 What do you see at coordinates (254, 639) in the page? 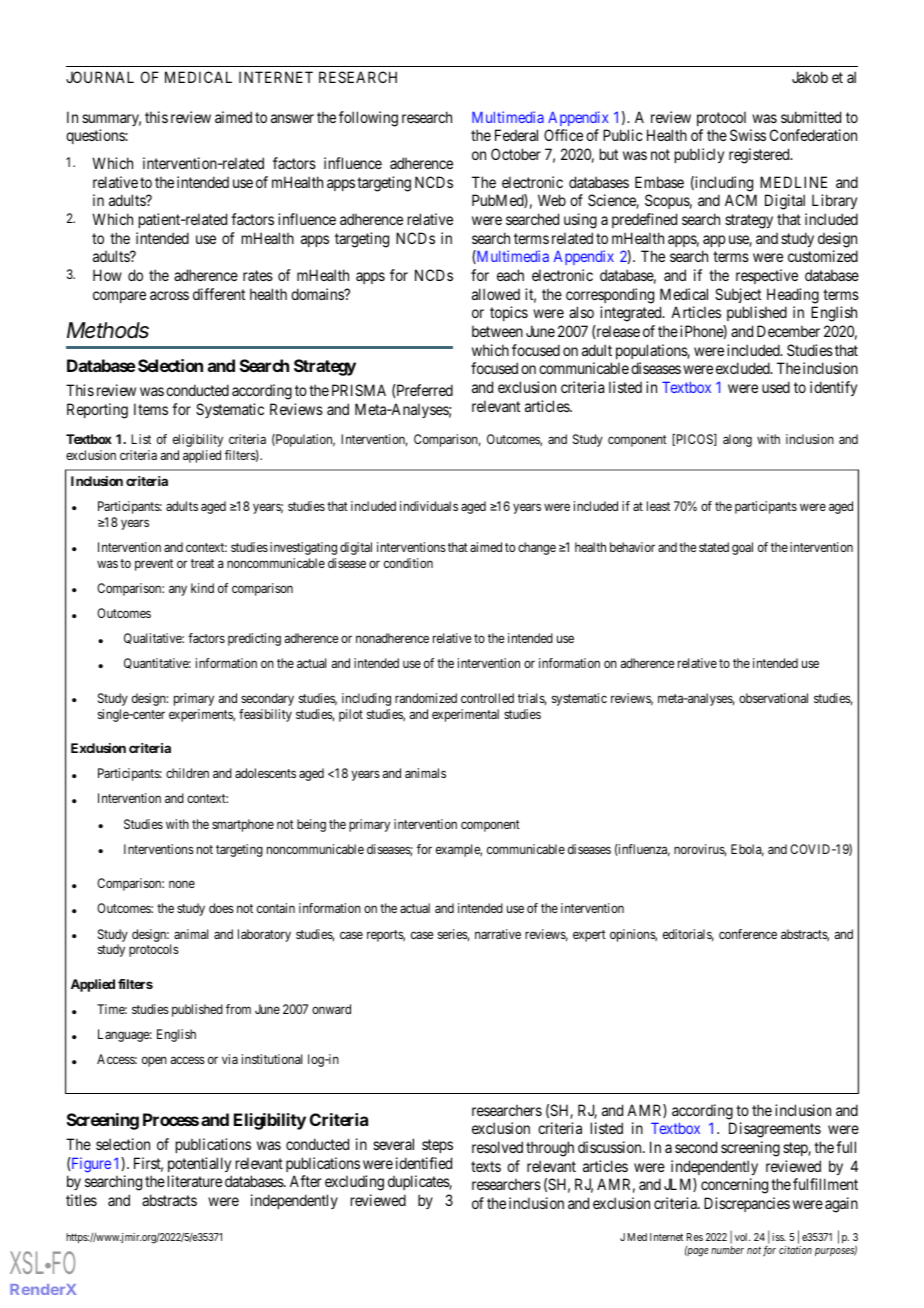
I see `predicting` at bounding box center [254, 639].
